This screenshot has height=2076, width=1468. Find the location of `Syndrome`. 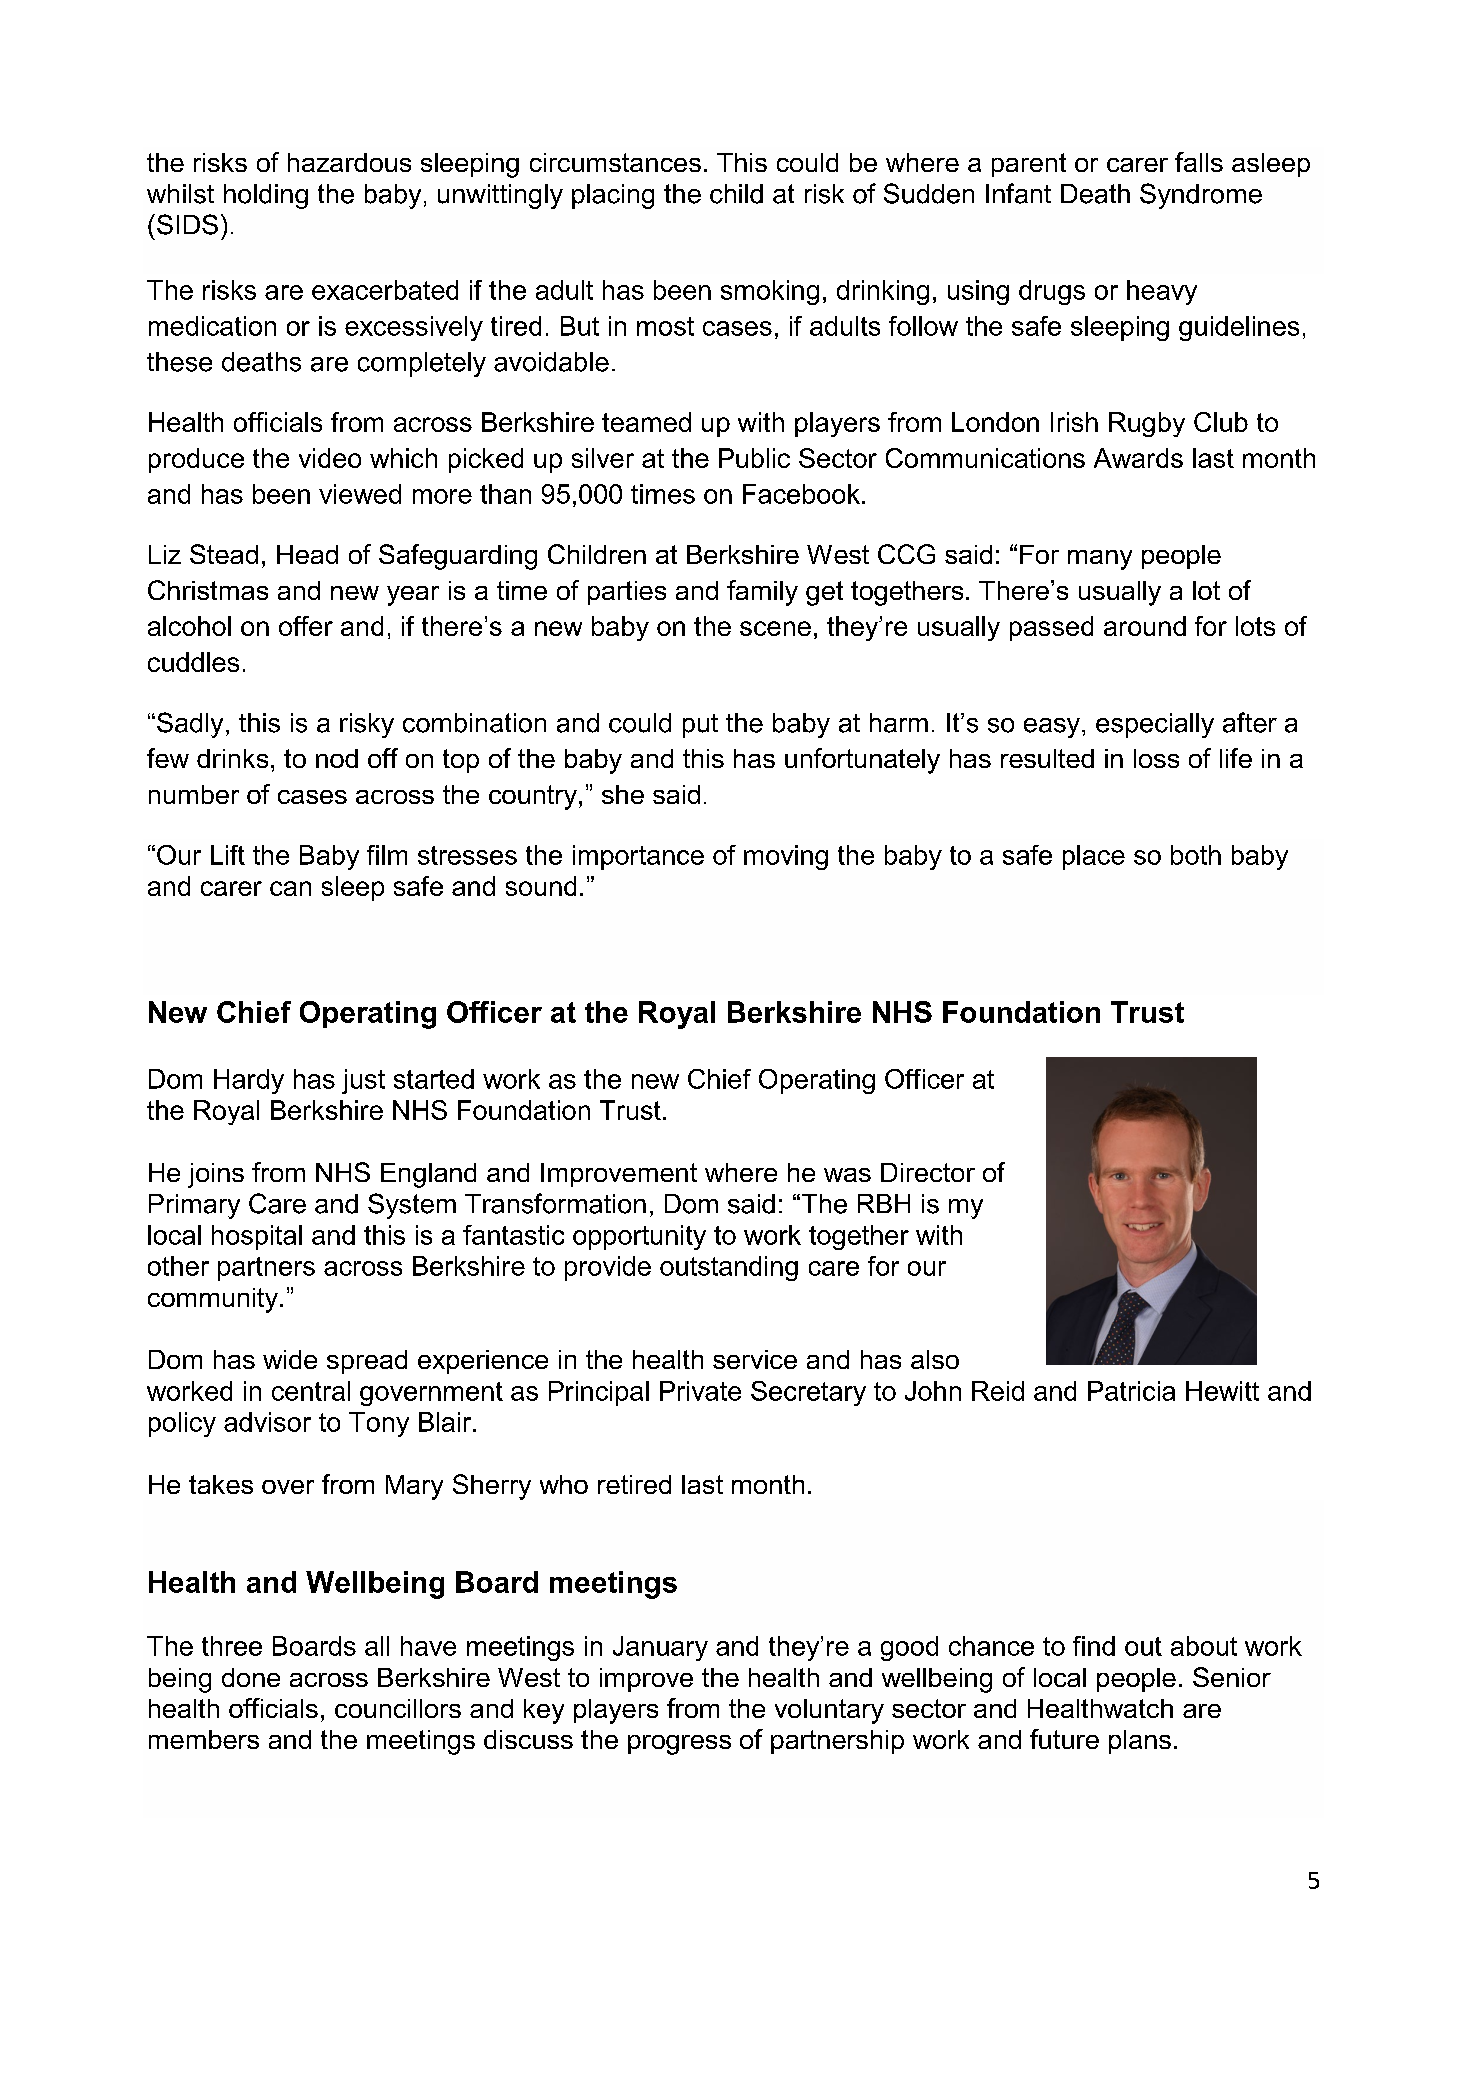

Syndrome is located at coordinates (1201, 196).
